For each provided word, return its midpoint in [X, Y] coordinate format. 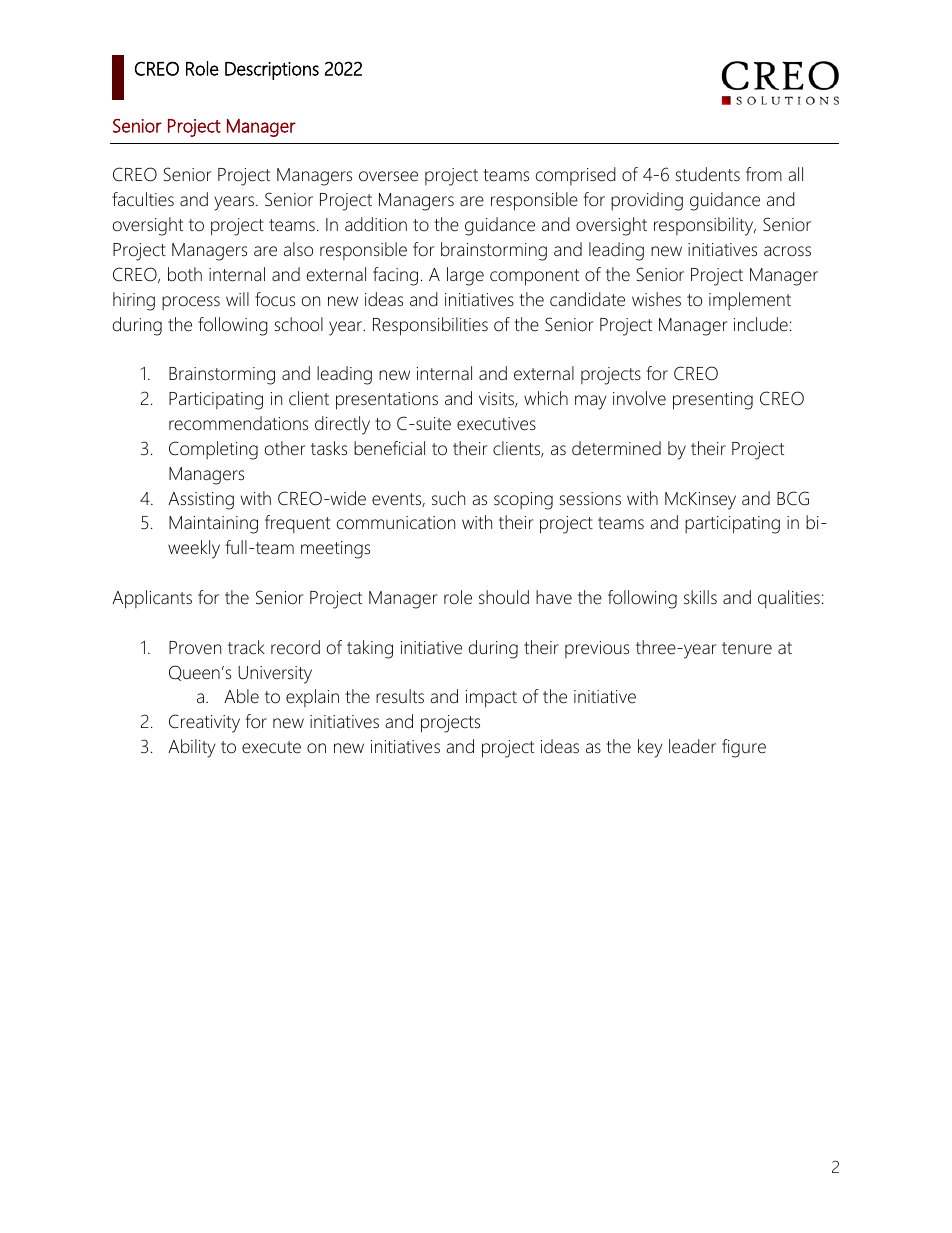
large [465, 276]
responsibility [705, 226]
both [185, 274]
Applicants [152, 599]
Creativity [204, 723]
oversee [388, 176]
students [708, 174]
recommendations [238, 423]
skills [700, 597]
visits [497, 399]
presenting [713, 401]
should [504, 597]
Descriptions [272, 71]
